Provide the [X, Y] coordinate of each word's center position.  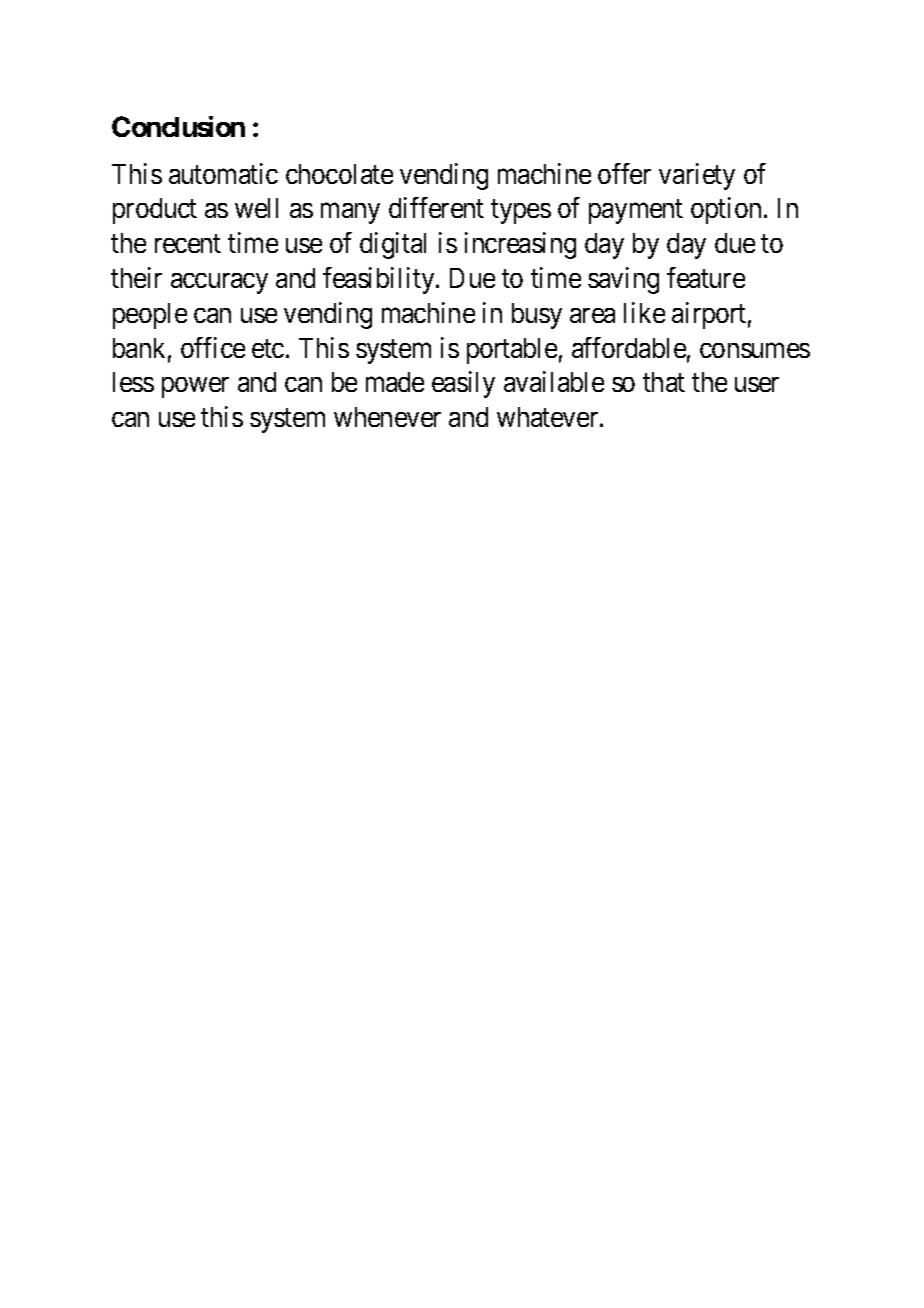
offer [624, 173]
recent [188, 244]
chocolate [339, 174]
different [436, 207]
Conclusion [178, 126]
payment [636, 212]
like [644, 312]
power [195, 387]
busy [537, 316]
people [150, 316]
